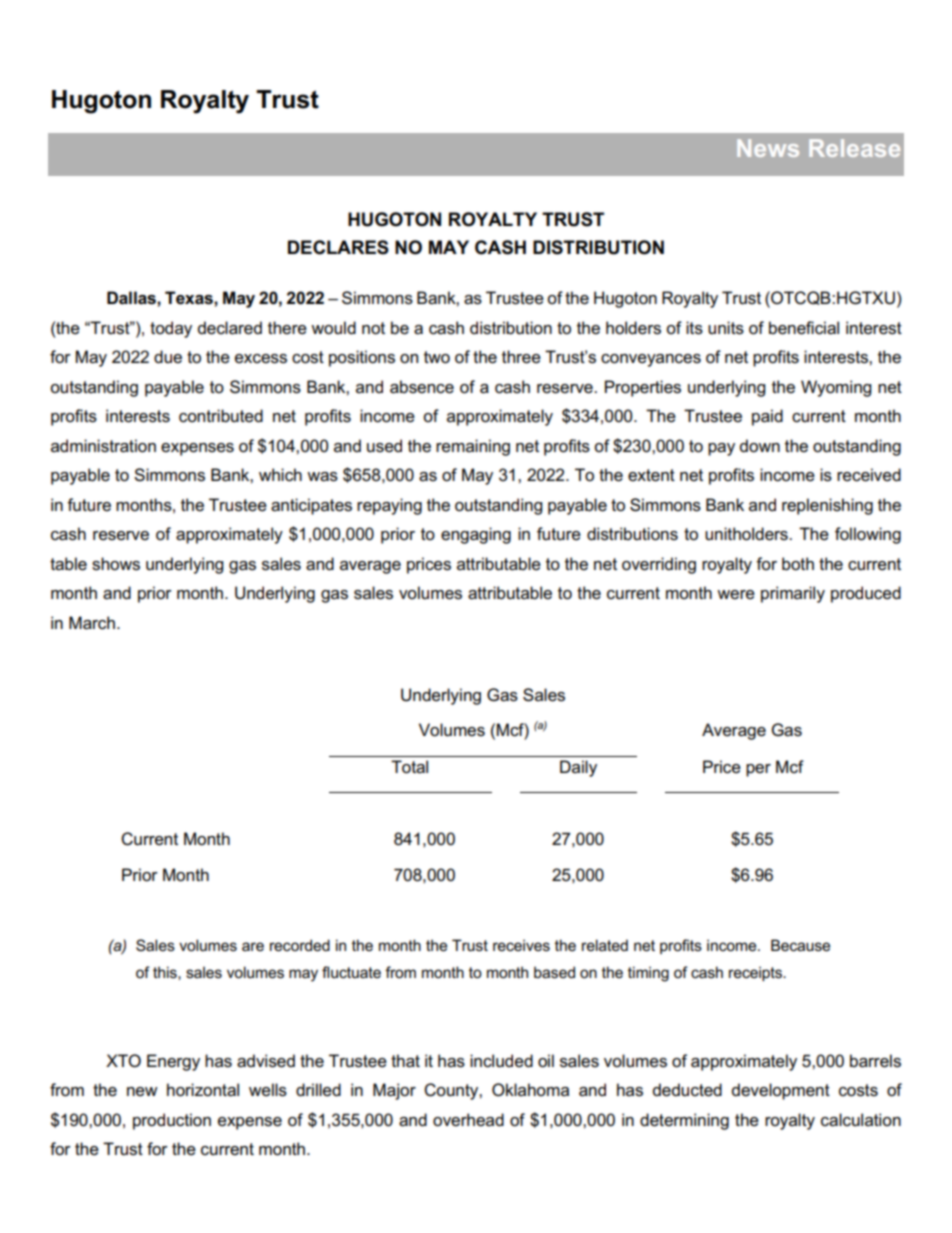  What do you see at coordinates (768, 148) in the image?
I see `News` at bounding box center [768, 148].
